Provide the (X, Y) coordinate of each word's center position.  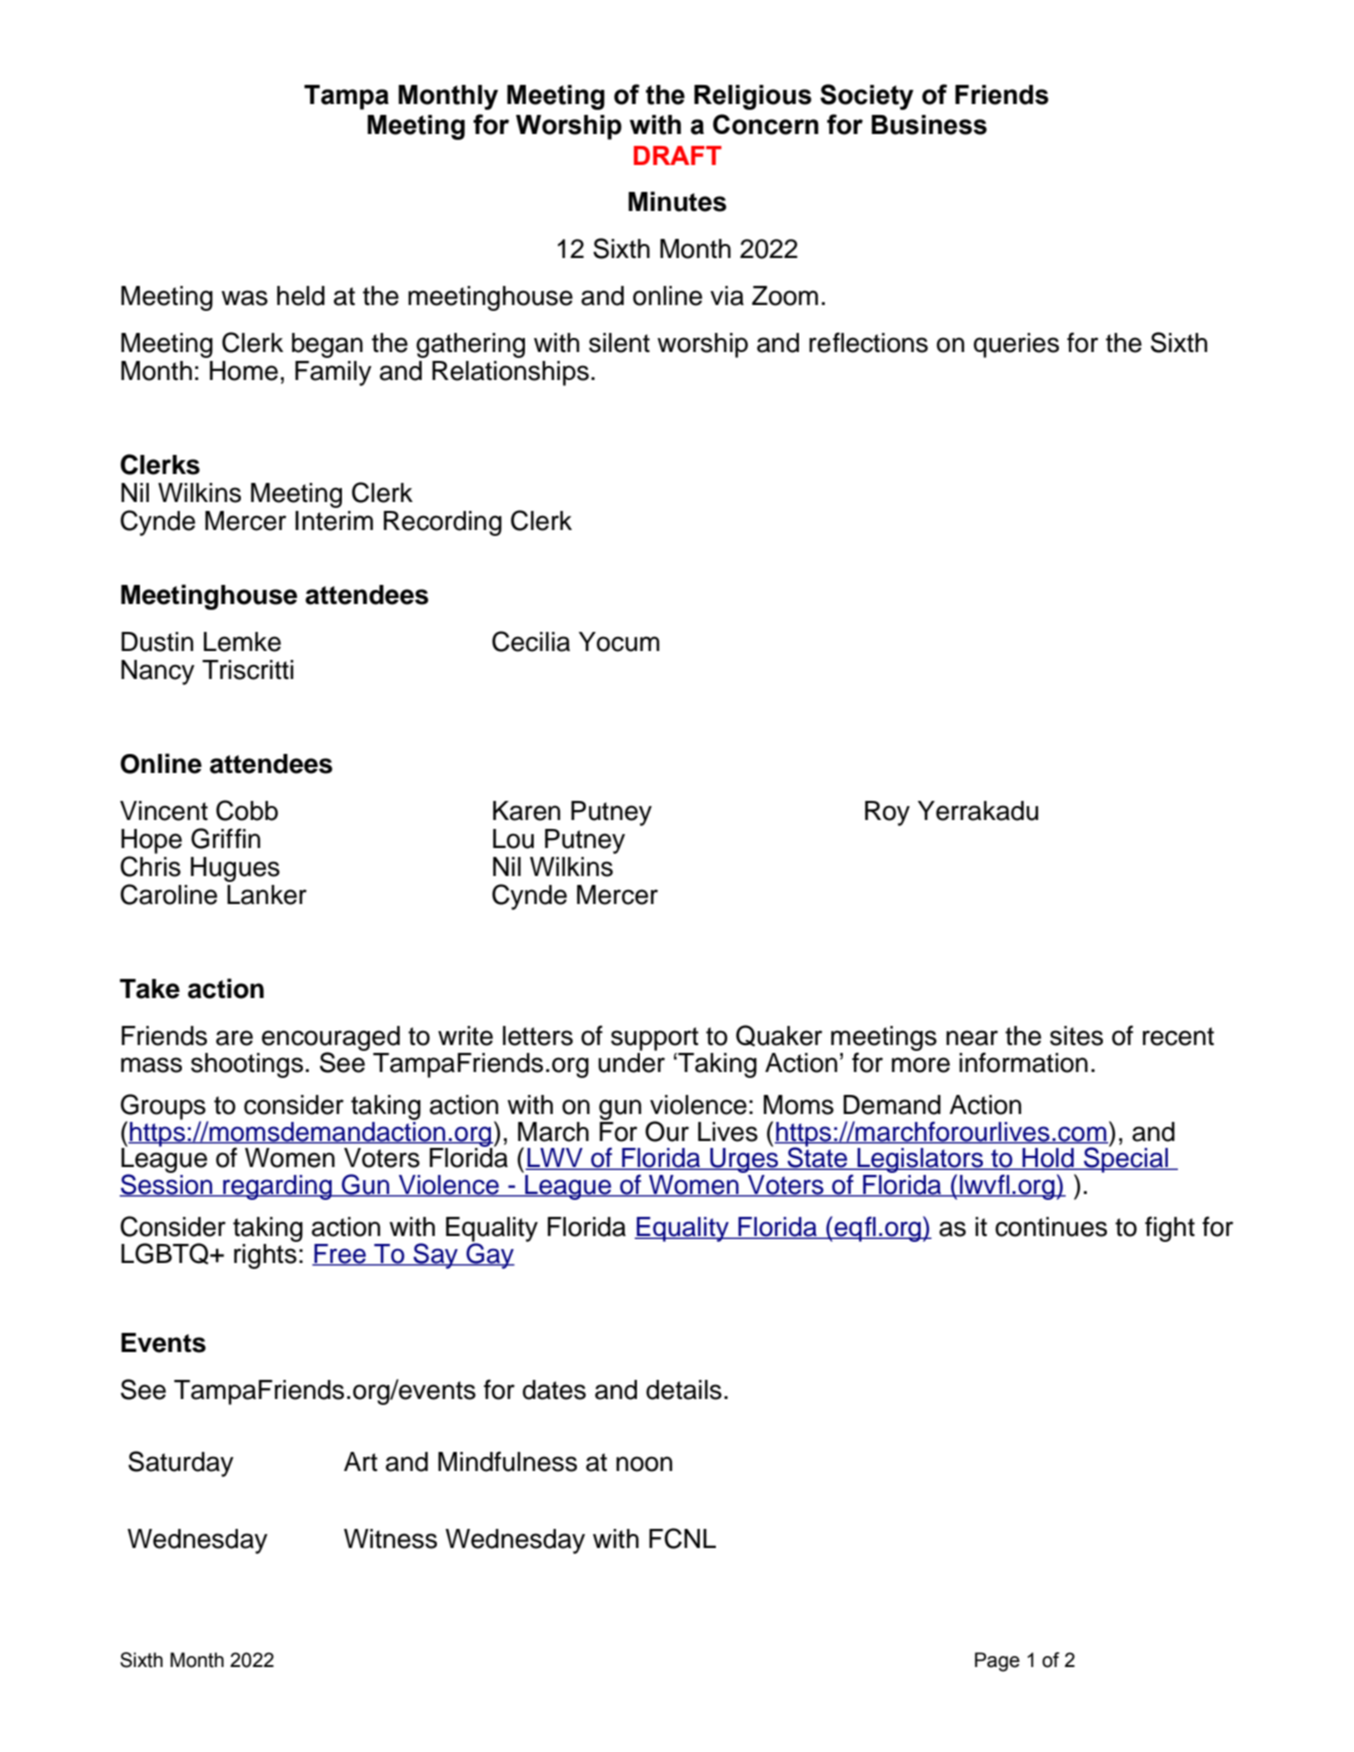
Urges (744, 1159)
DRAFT (678, 155)
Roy (887, 813)
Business (929, 125)
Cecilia (531, 641)
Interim (334, 521)
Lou (513, 839)
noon (644, 1464)
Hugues (235, 869)
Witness (390, 1539)
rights (266, 1255)
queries (1016, 345)
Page (997, 1662)
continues (1051, 1227)
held (301, 296)
